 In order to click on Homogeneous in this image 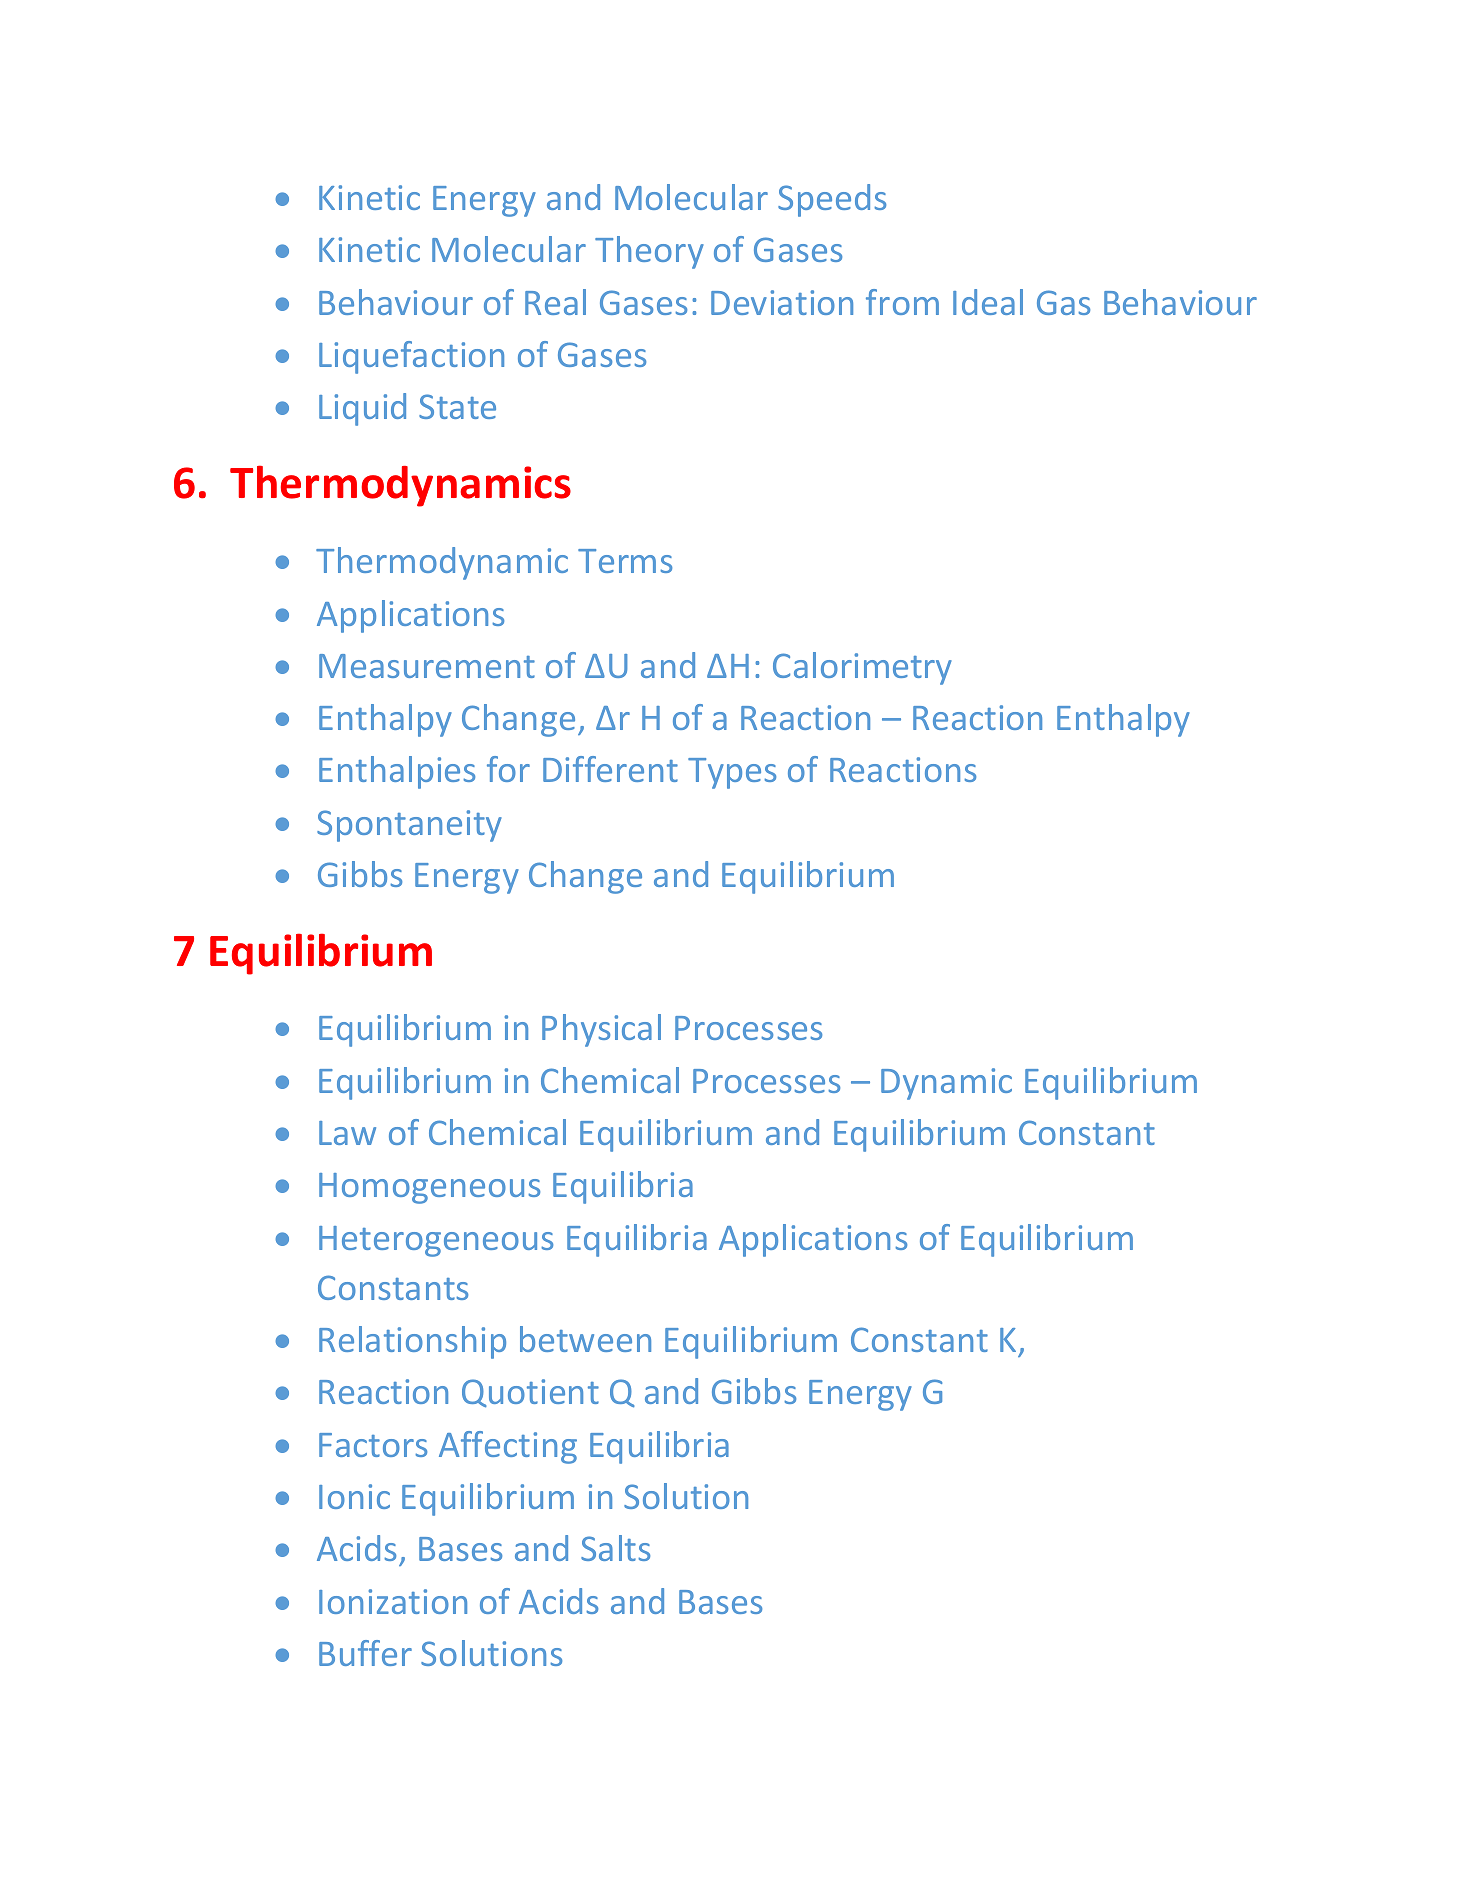, I will do `click(429, 1188)`.
